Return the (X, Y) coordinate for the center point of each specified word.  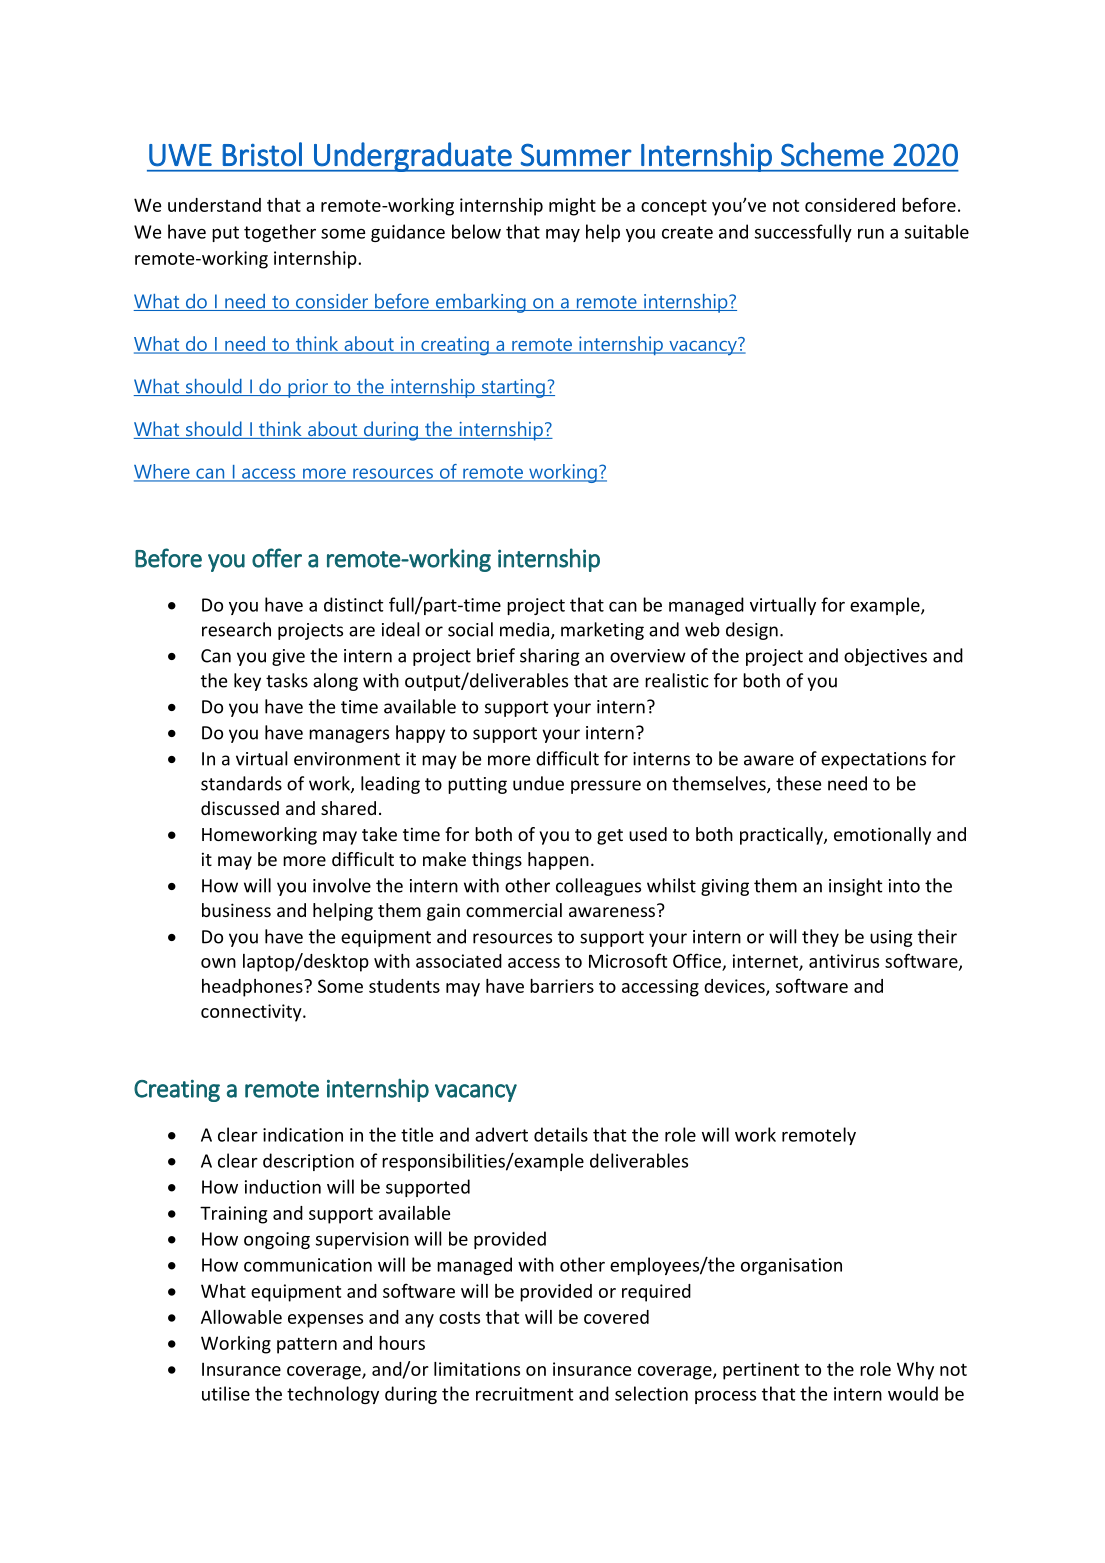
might (572, 207)
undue (538, 783)
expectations (873, 760)
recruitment (524, 1394)
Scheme (832, 154)
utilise (226, 1393)
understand (214, 205)
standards (241, 783)
